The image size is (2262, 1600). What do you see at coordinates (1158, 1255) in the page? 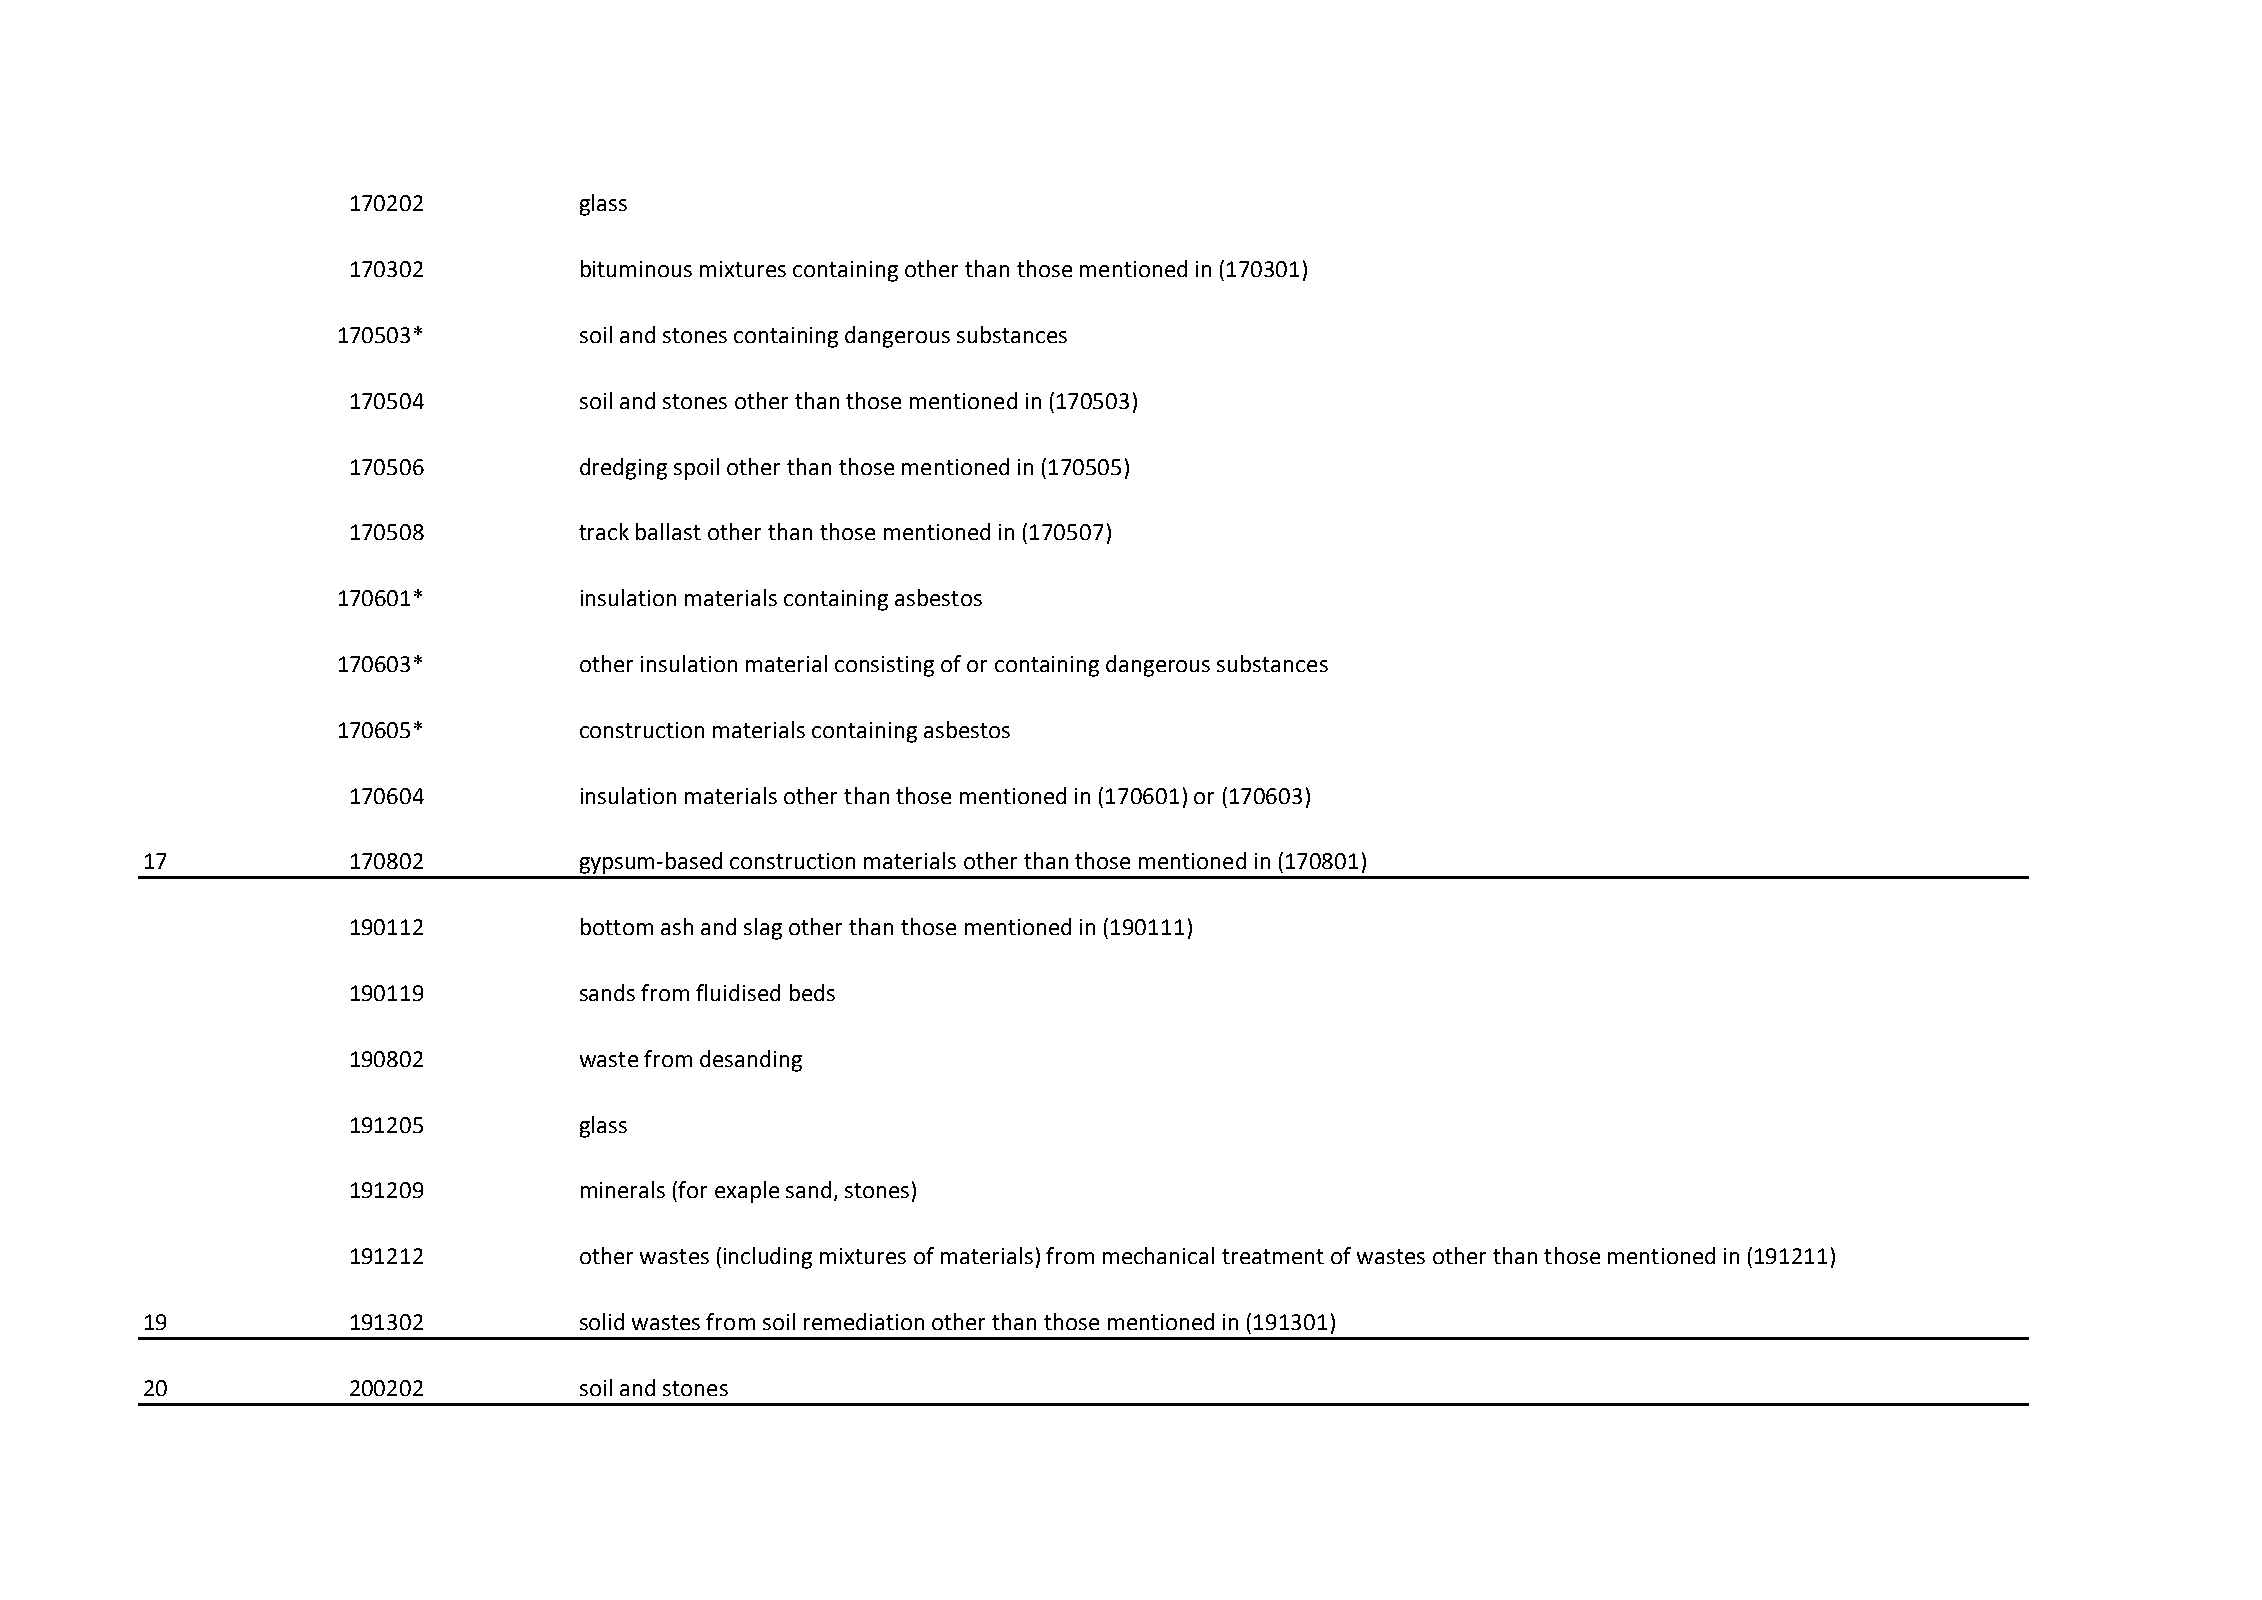
I see `mechanical` at bounding box center [1158, 1255].
